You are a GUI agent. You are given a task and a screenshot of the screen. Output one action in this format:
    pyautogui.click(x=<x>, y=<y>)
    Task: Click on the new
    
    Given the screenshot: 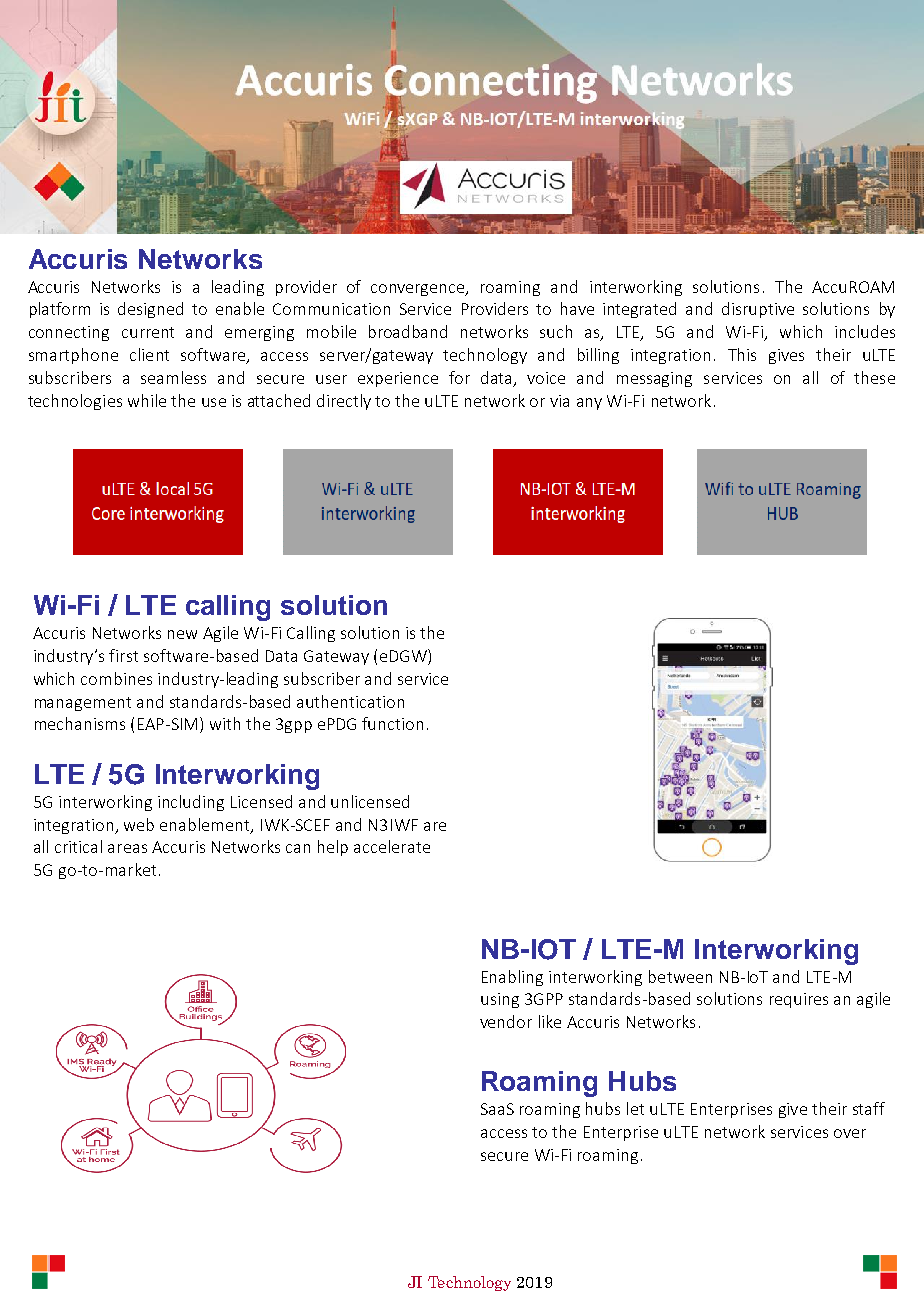 What is the action you would take?
    pyautogui.click(x=182, y=634)
